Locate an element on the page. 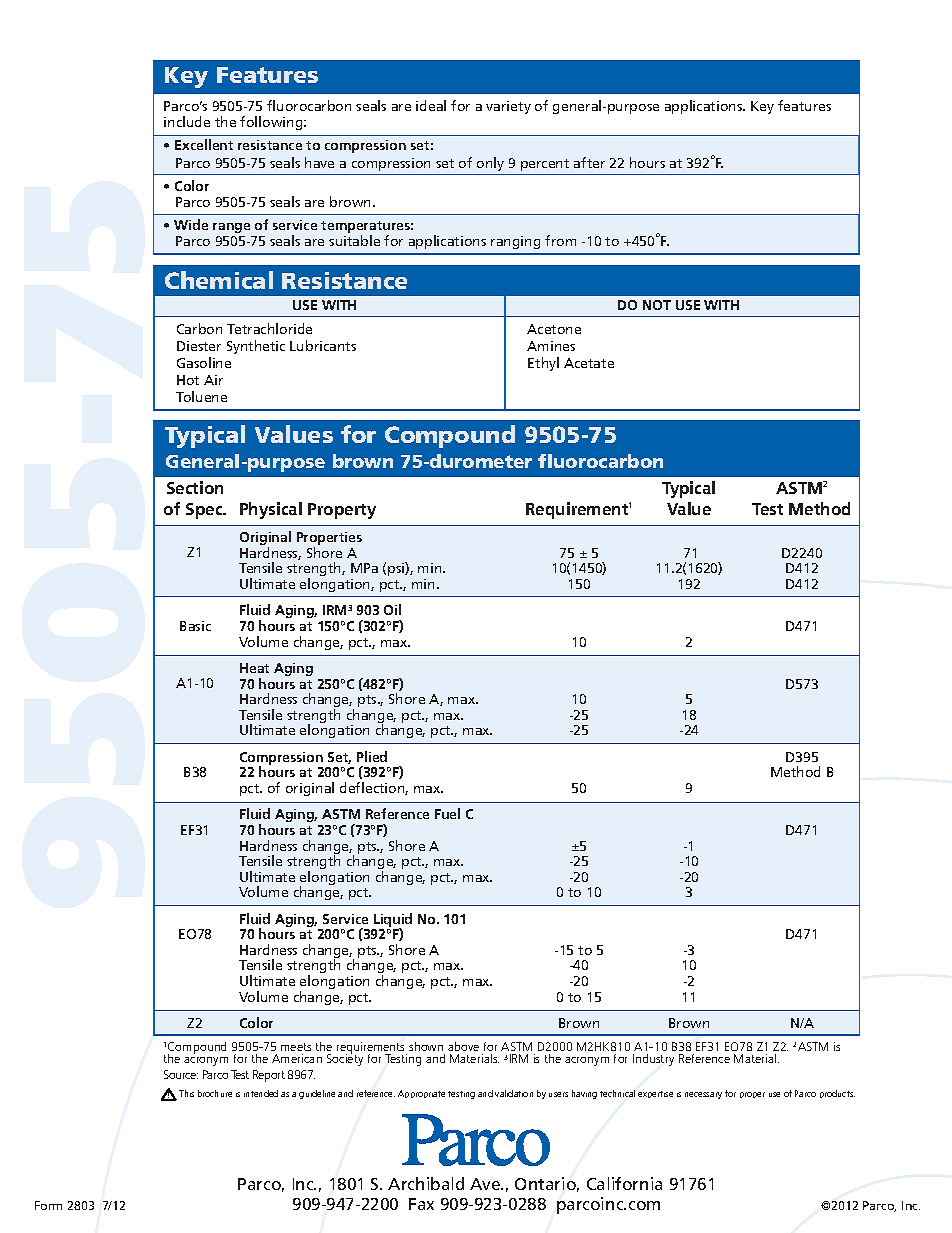 This document has height=1233, width=952. necessary is located at coordinates (703, 1095).
